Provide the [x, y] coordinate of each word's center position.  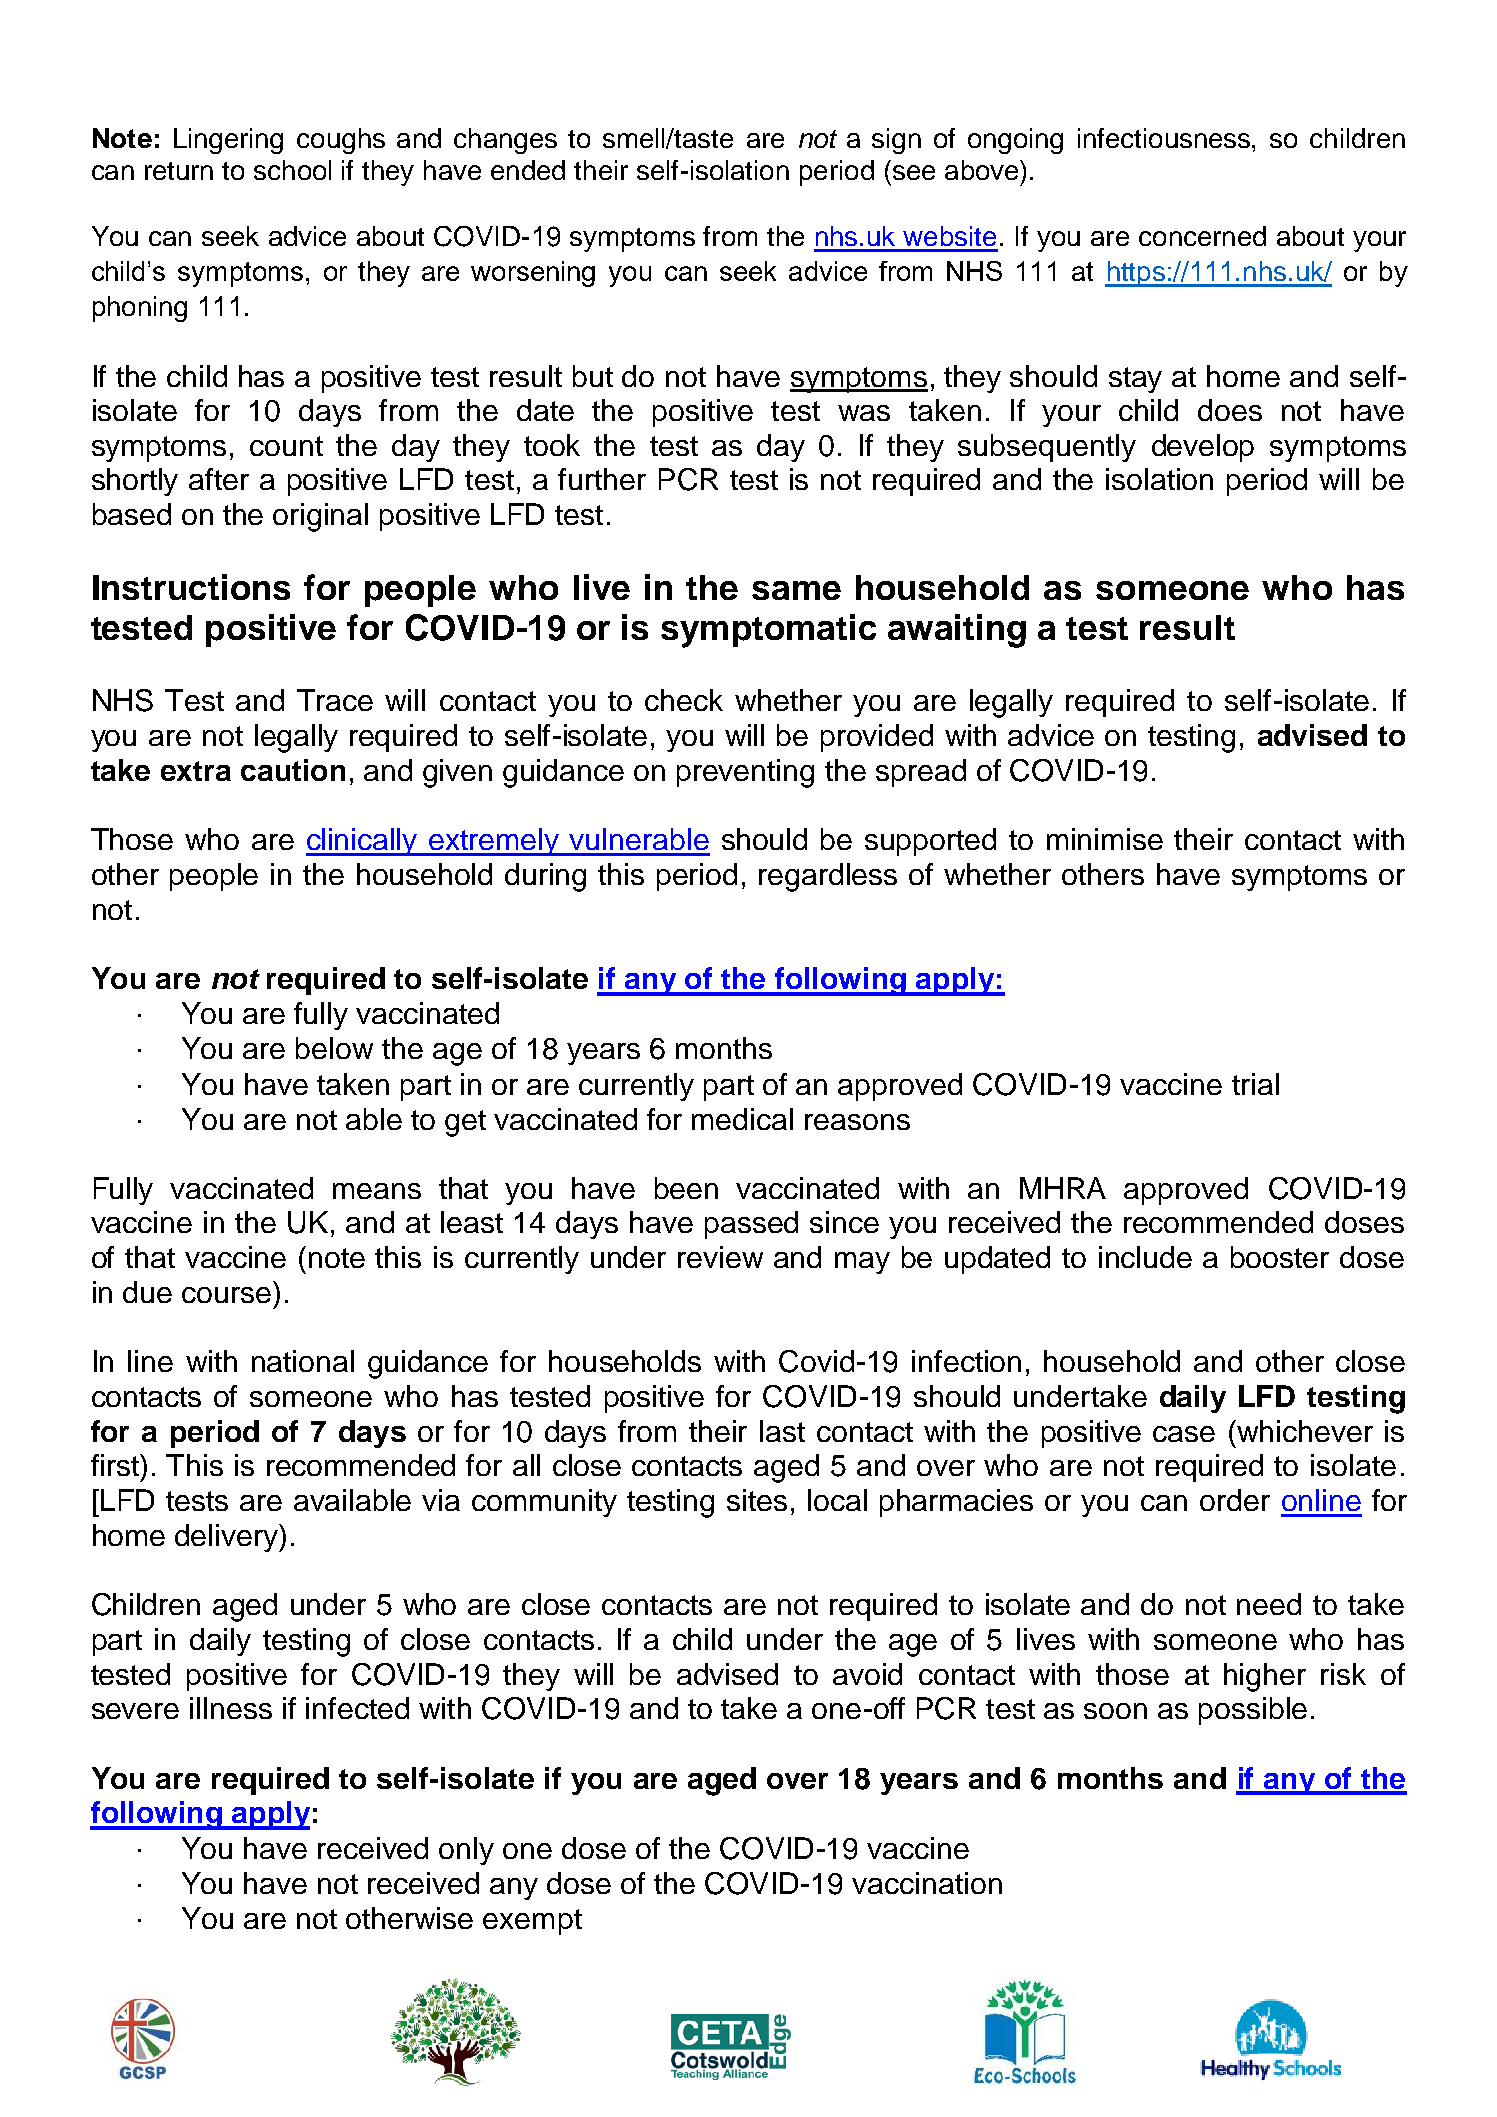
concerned [1202, 236]
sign [896, 141]
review [720, 1257]
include [1145, 1257]
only [466, 1851]
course [226, 1295]
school [292, 170]
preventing [745, 773]
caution [293, 770]
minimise [1105, 839]
